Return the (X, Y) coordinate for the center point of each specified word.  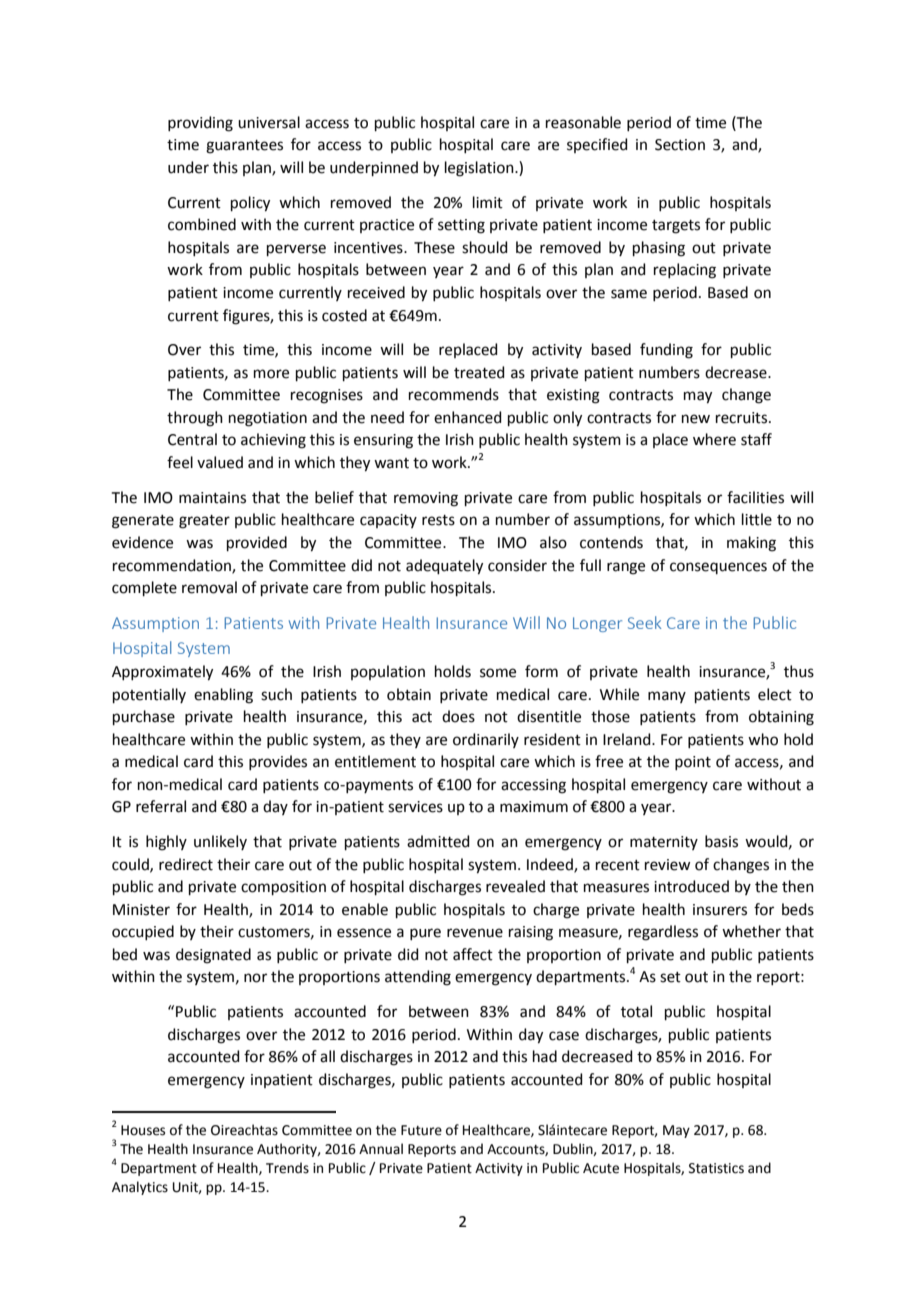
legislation (480, 169)
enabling (223, 696)
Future (421, 1130)
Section (680, 145)
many (667, 697)
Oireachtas (244, 1130)
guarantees (244, 147)
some (498, 673)
